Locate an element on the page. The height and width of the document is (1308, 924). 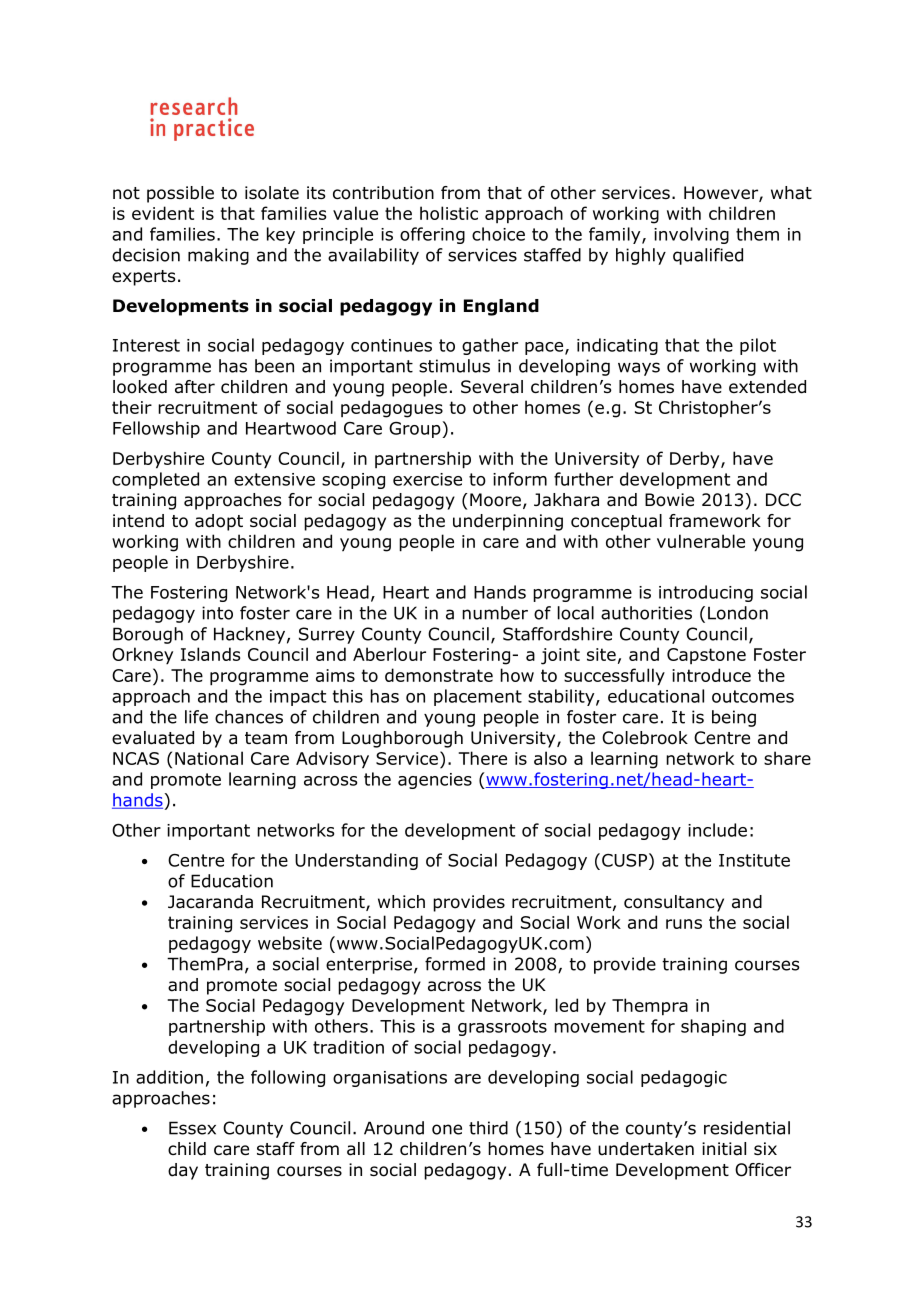
adopt is located at coordinates (219, 522).
